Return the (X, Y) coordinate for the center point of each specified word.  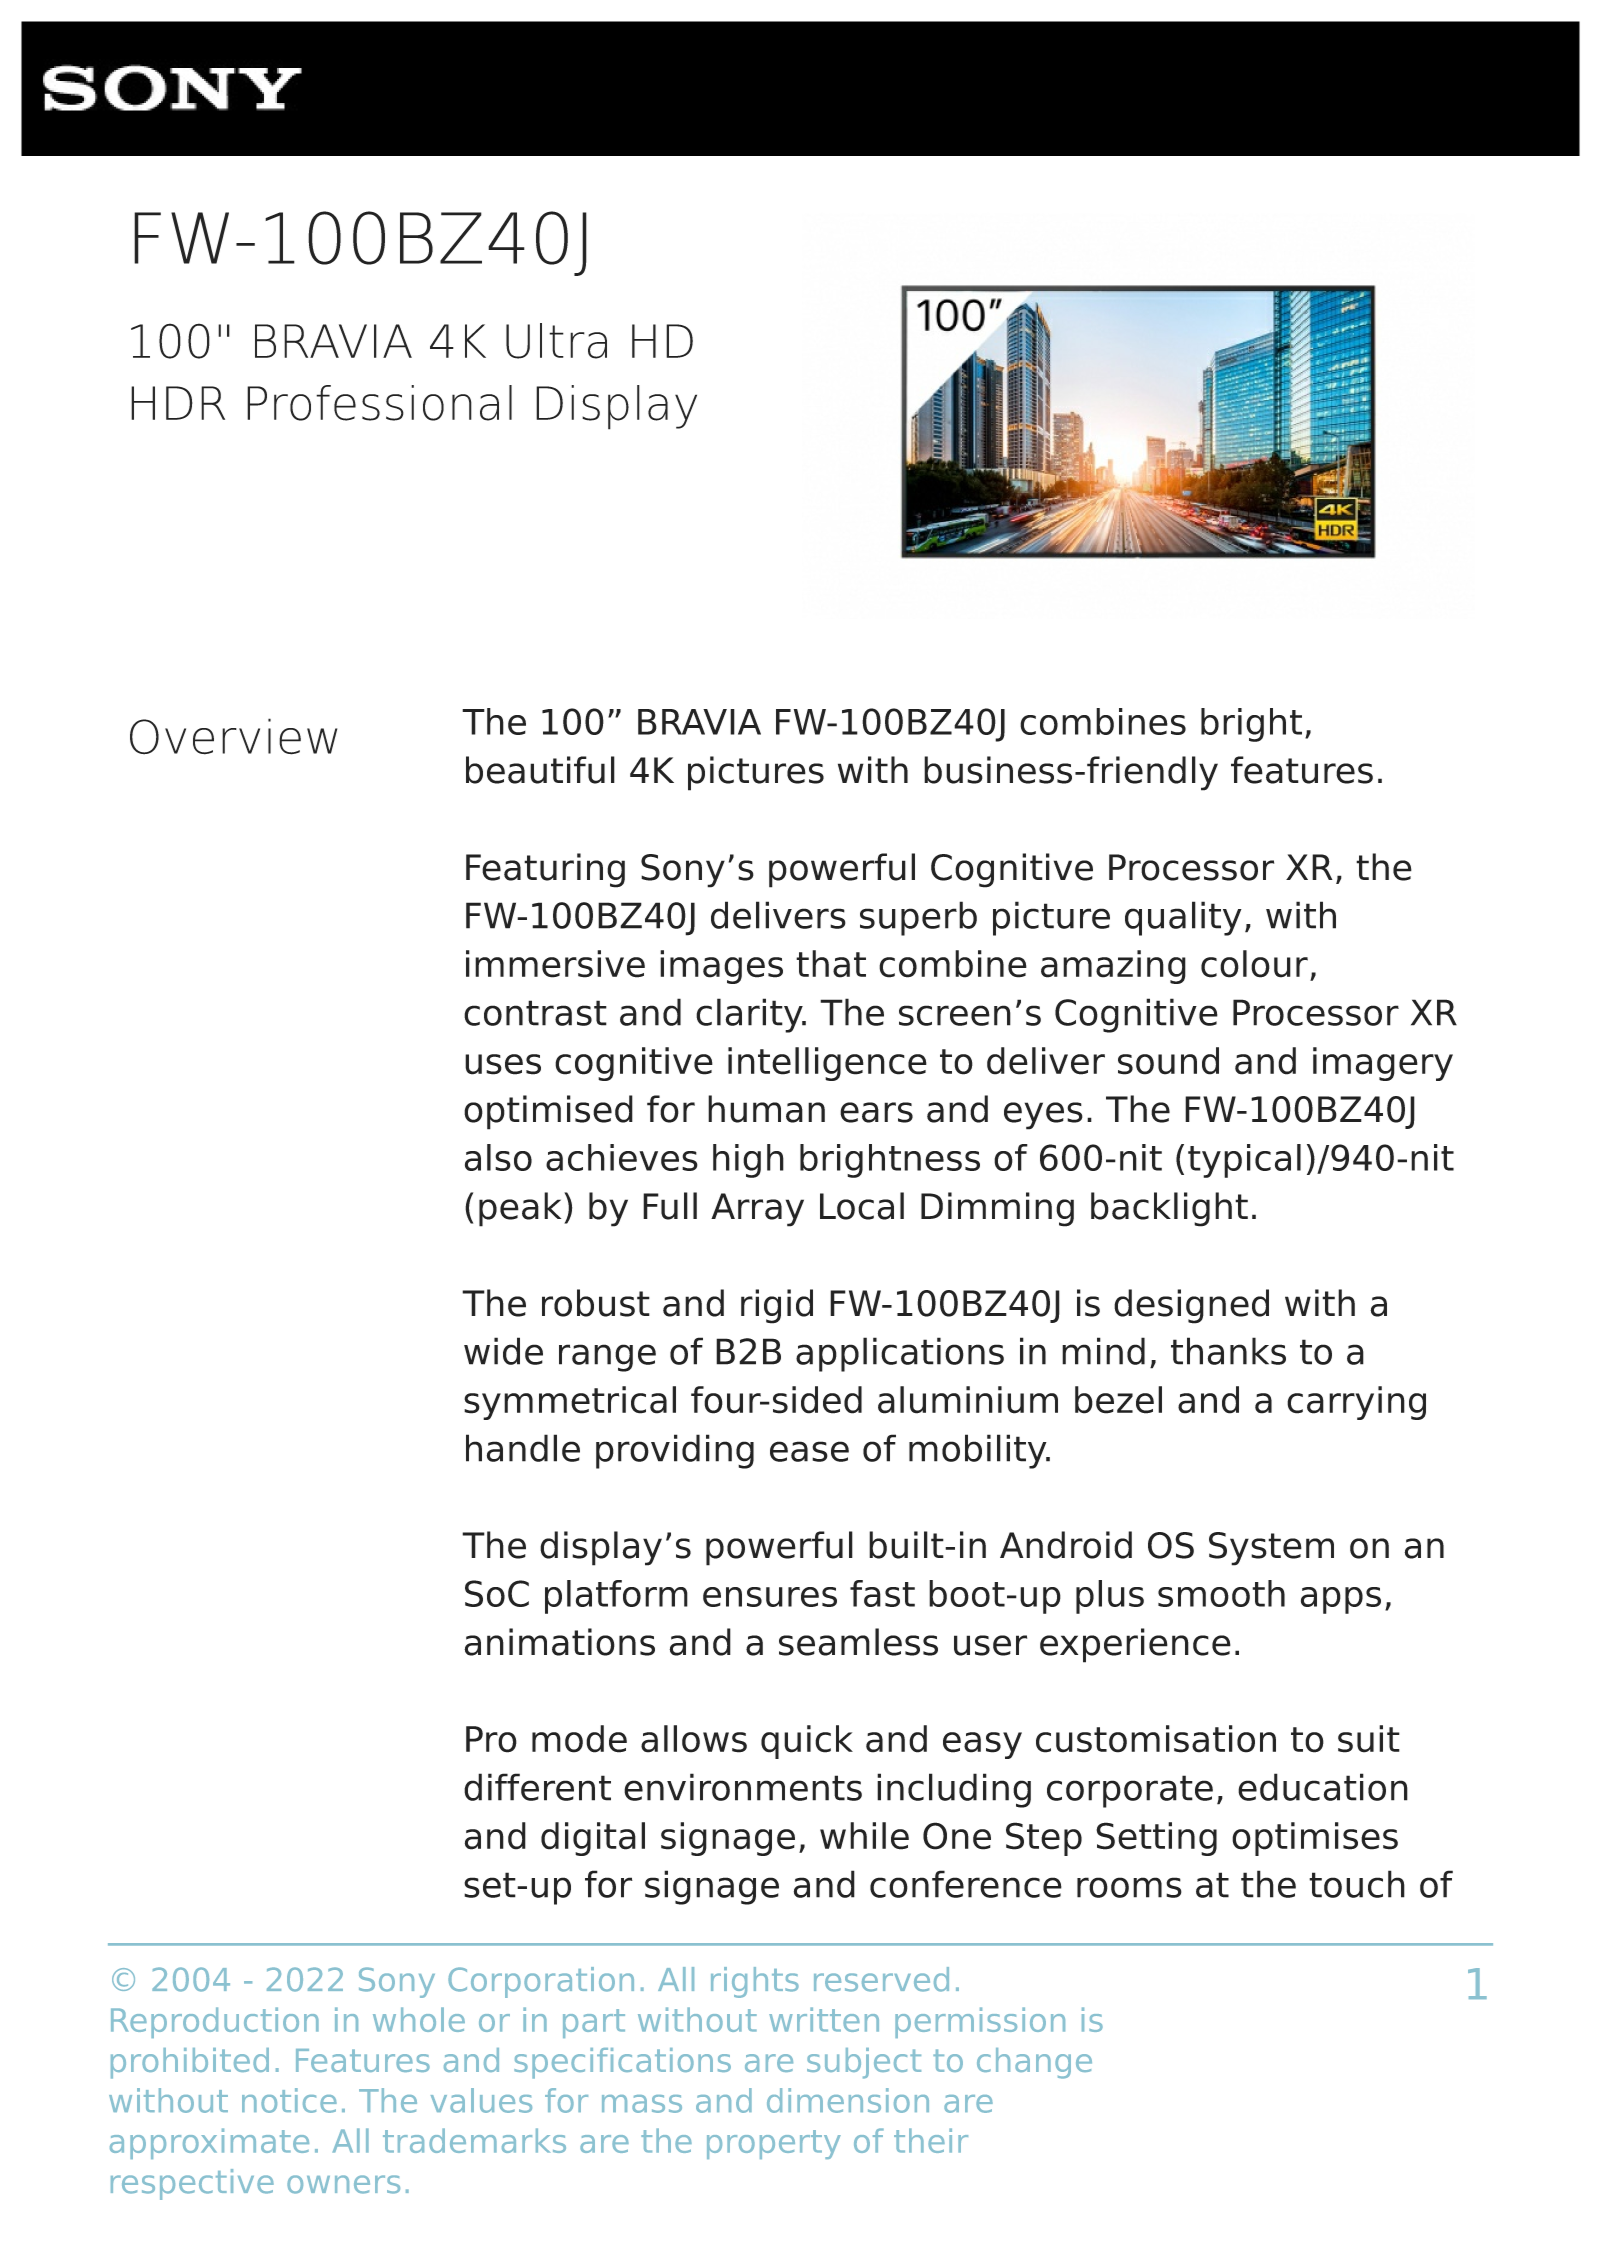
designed (1191, 1306)
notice (289, 2100)
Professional (379, 403)
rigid (777, 1306)
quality (1183, 918)
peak (520, 1209)
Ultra (556, 341)
